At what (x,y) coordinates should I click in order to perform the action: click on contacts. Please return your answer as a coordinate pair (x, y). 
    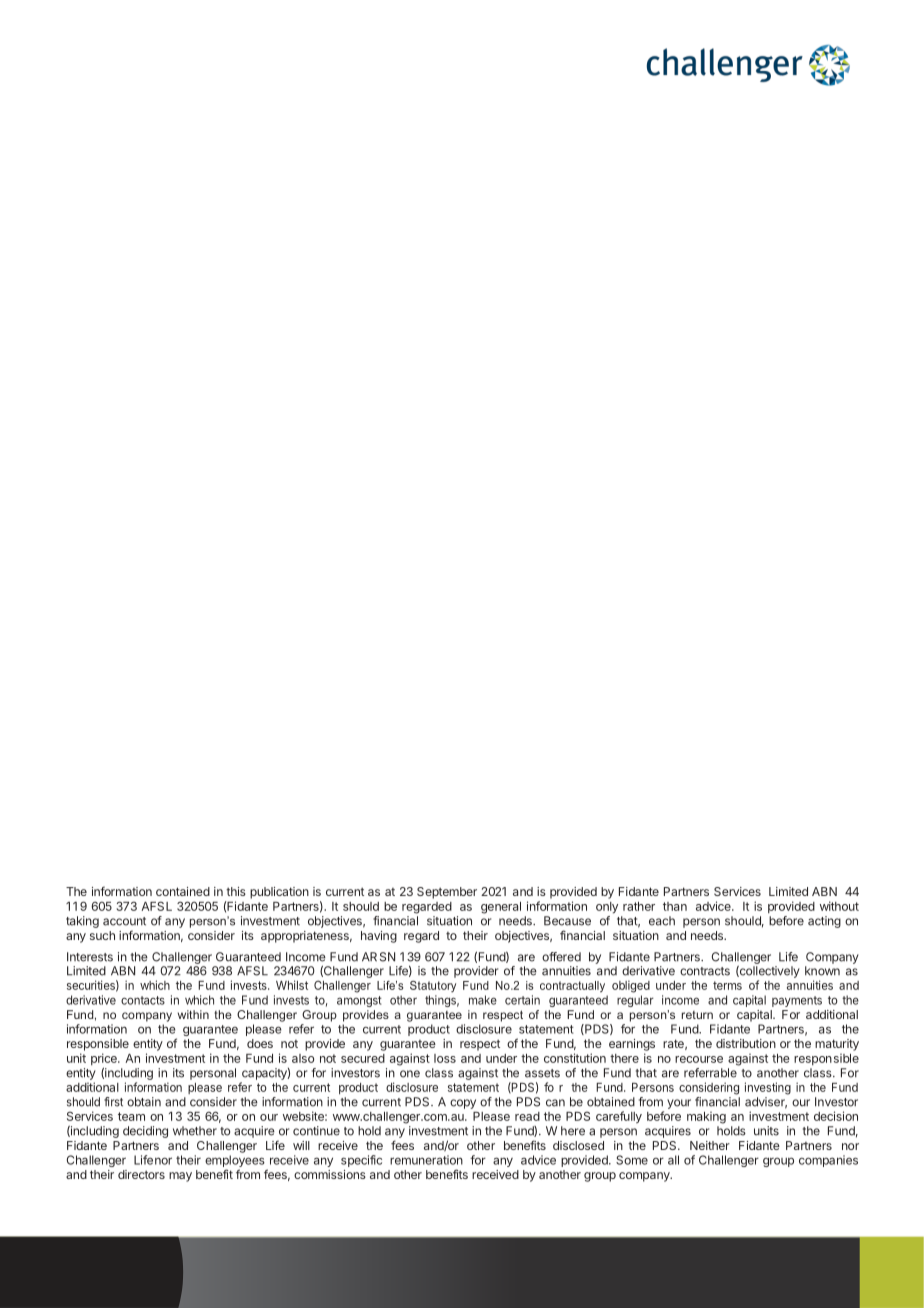
    Looking at the image, I should click on (143, 1000).
